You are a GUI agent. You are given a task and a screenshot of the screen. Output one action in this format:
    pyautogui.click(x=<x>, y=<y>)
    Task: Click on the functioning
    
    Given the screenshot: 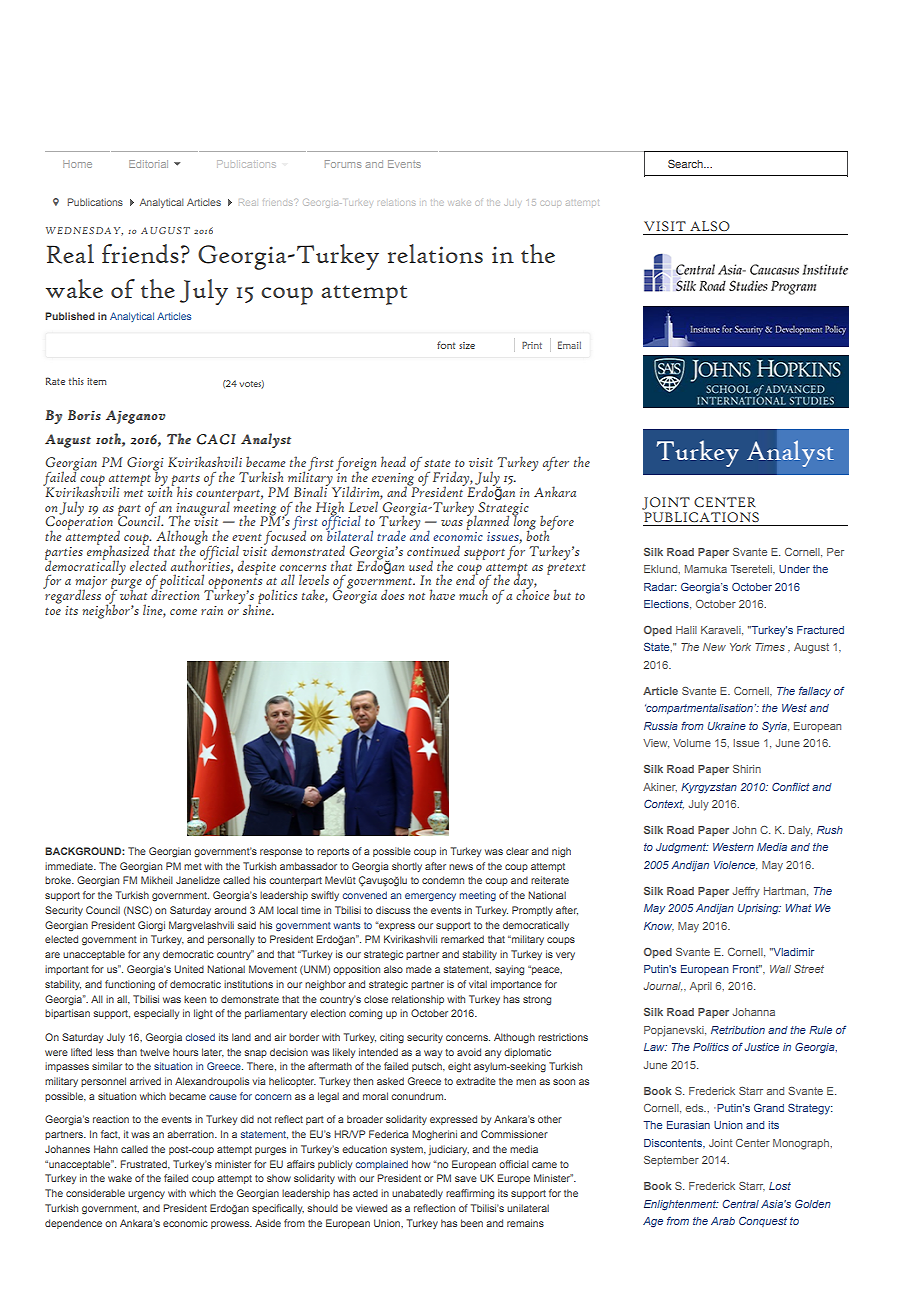 What is the action you would take?
    pyautogui.click(x=130, y=985)
